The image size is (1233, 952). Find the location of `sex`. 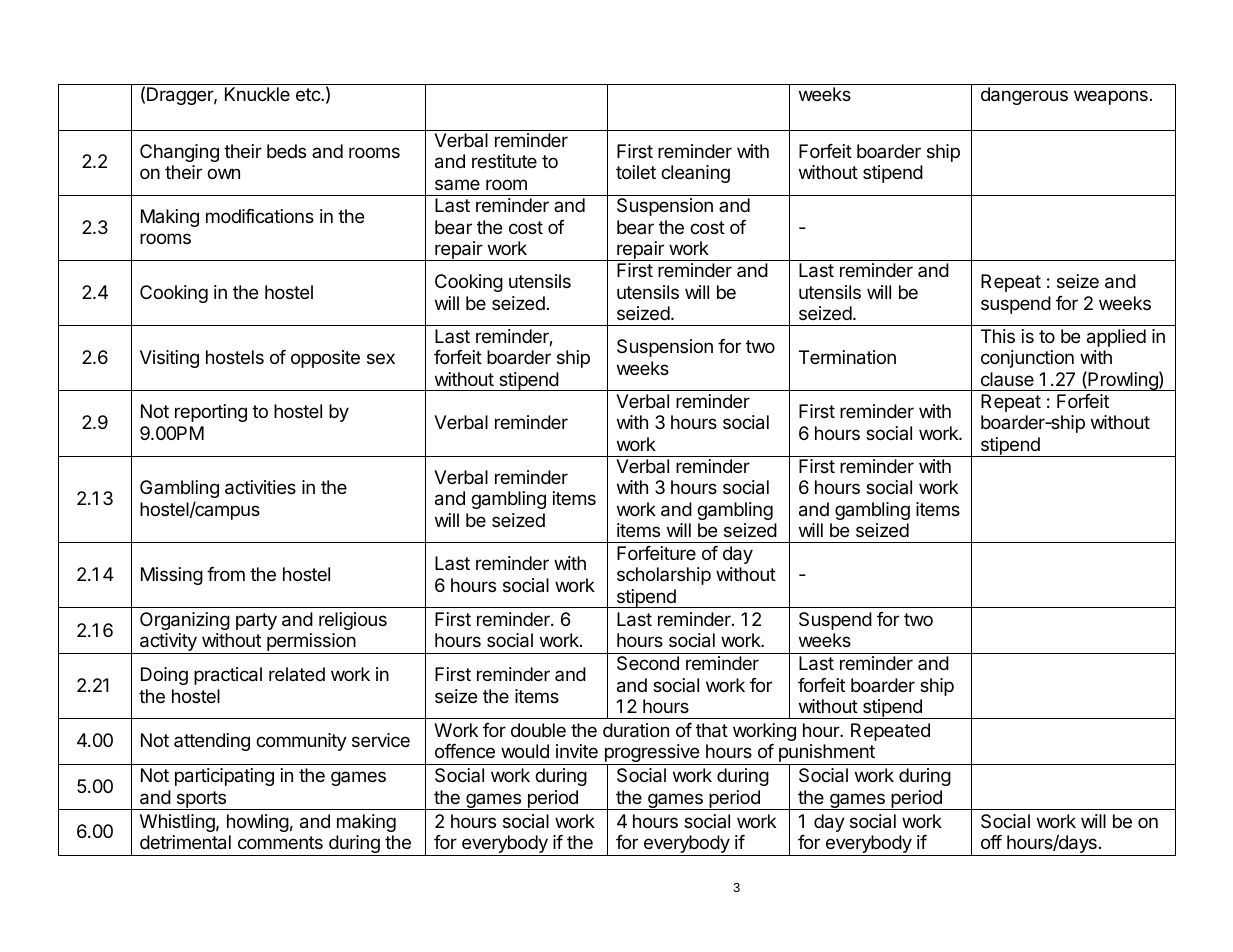

sex is located at coordinates (381, 358).
